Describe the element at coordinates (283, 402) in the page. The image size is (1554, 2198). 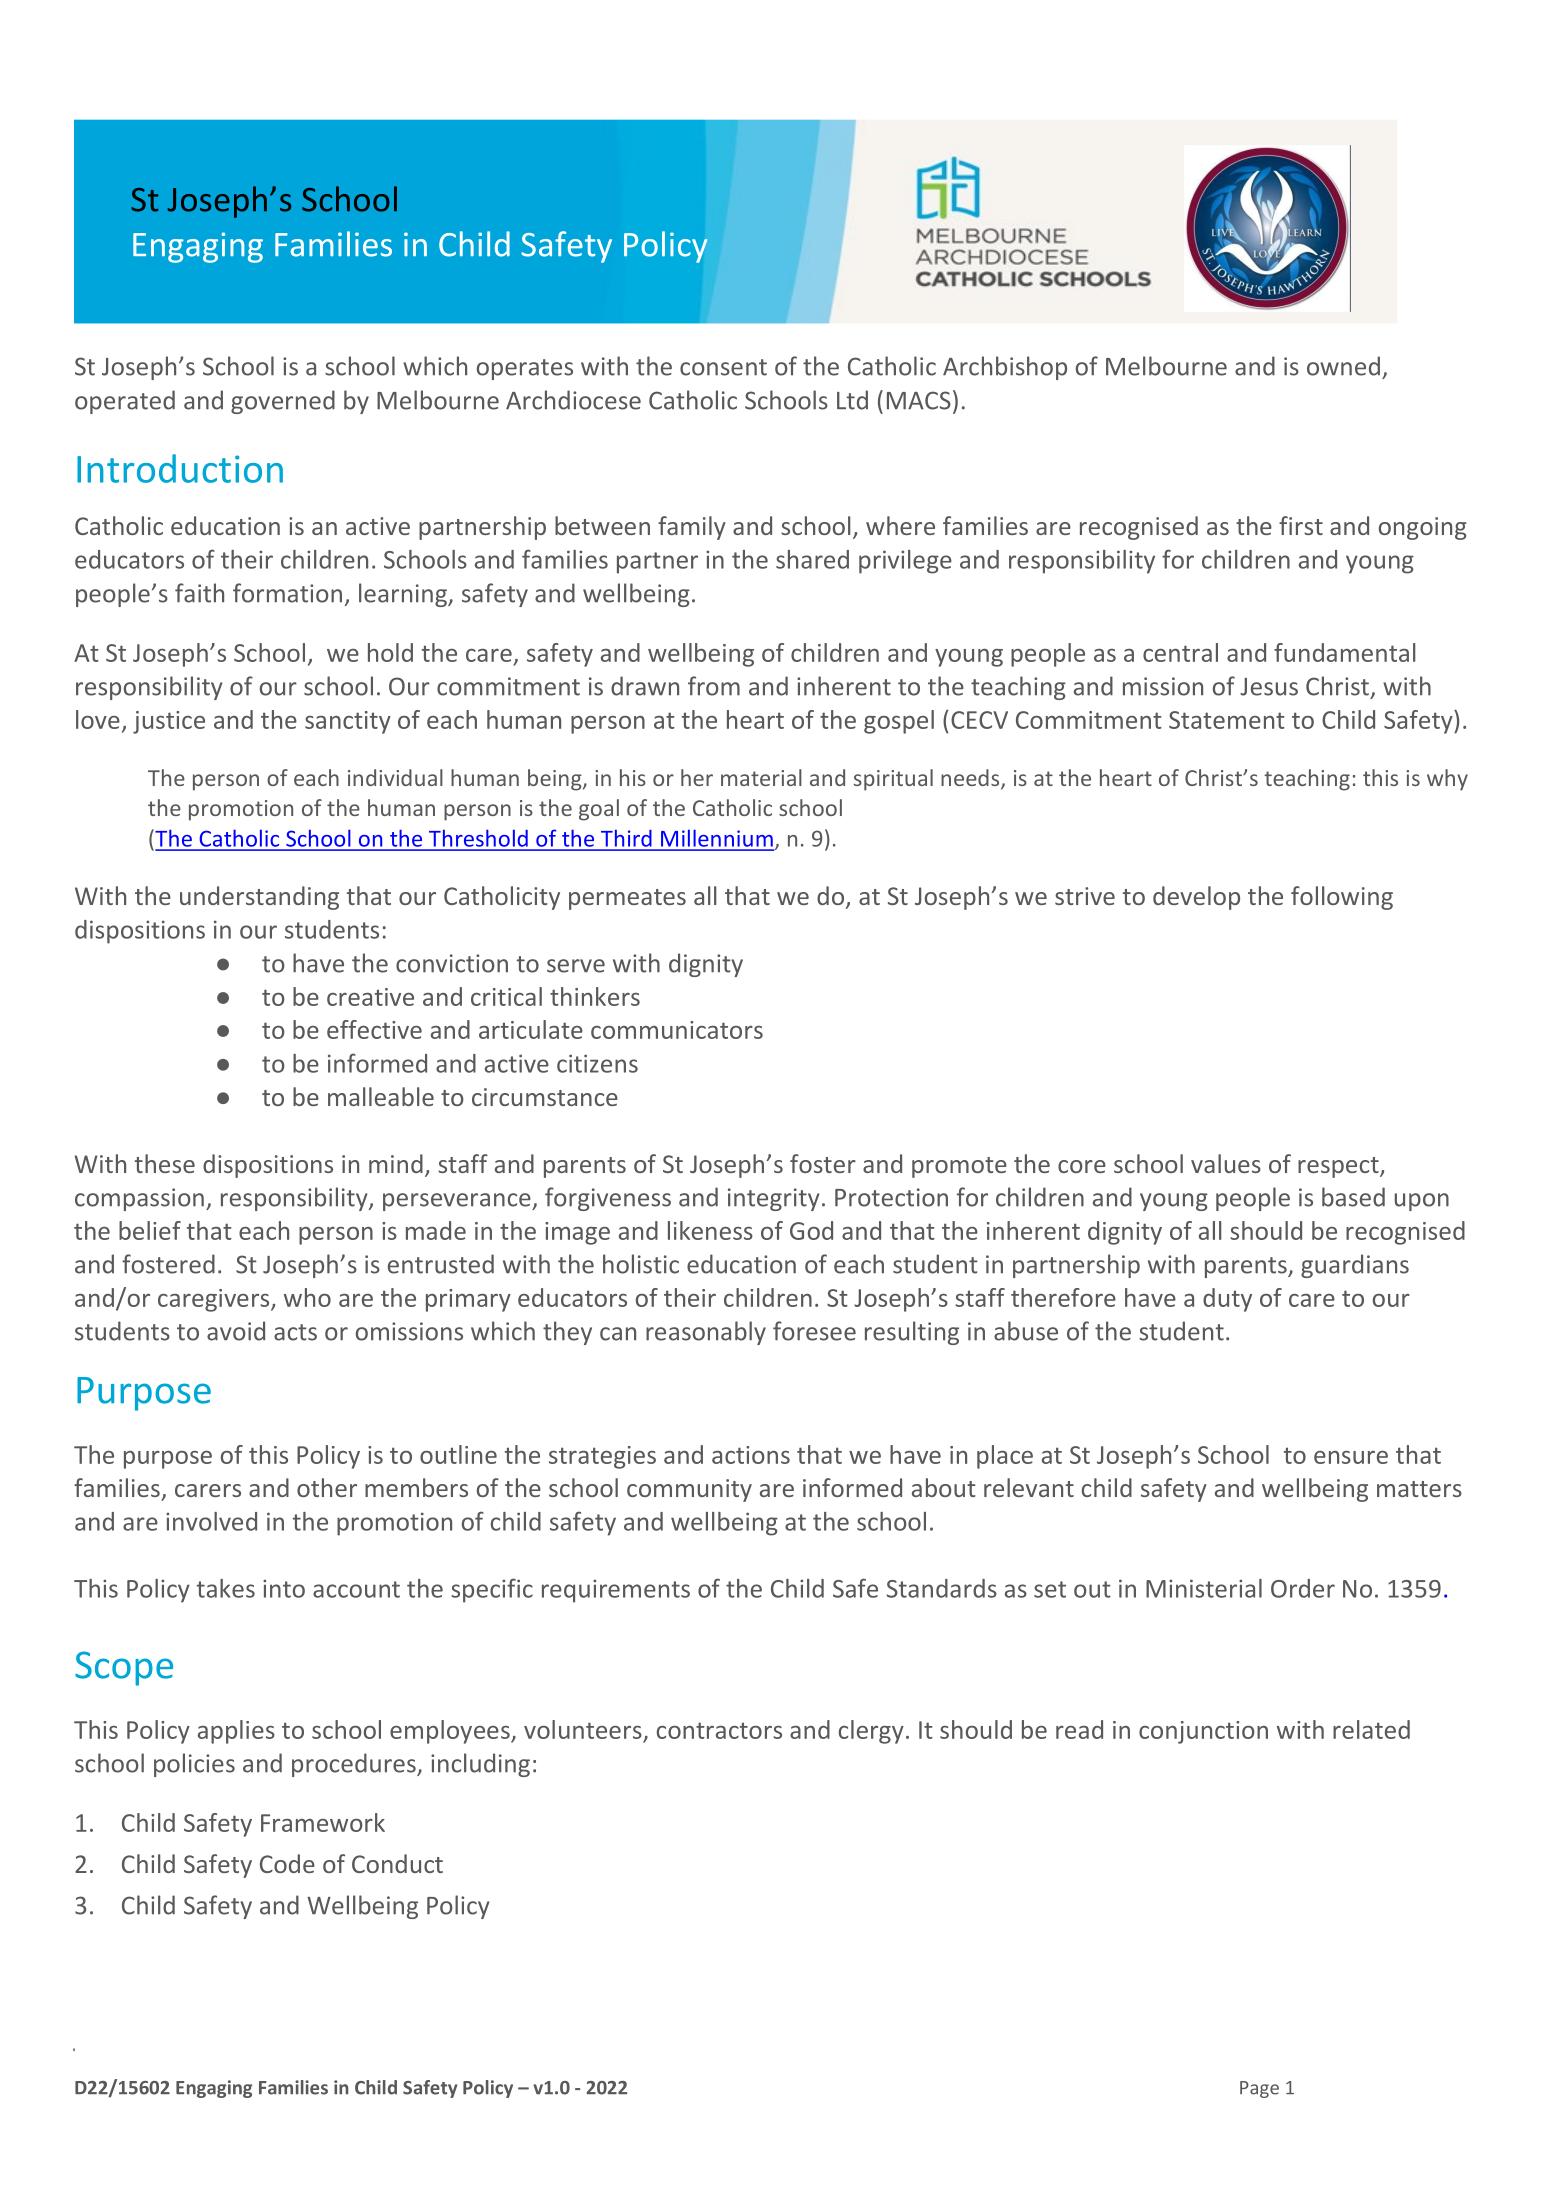
I see `governed` at that location.
